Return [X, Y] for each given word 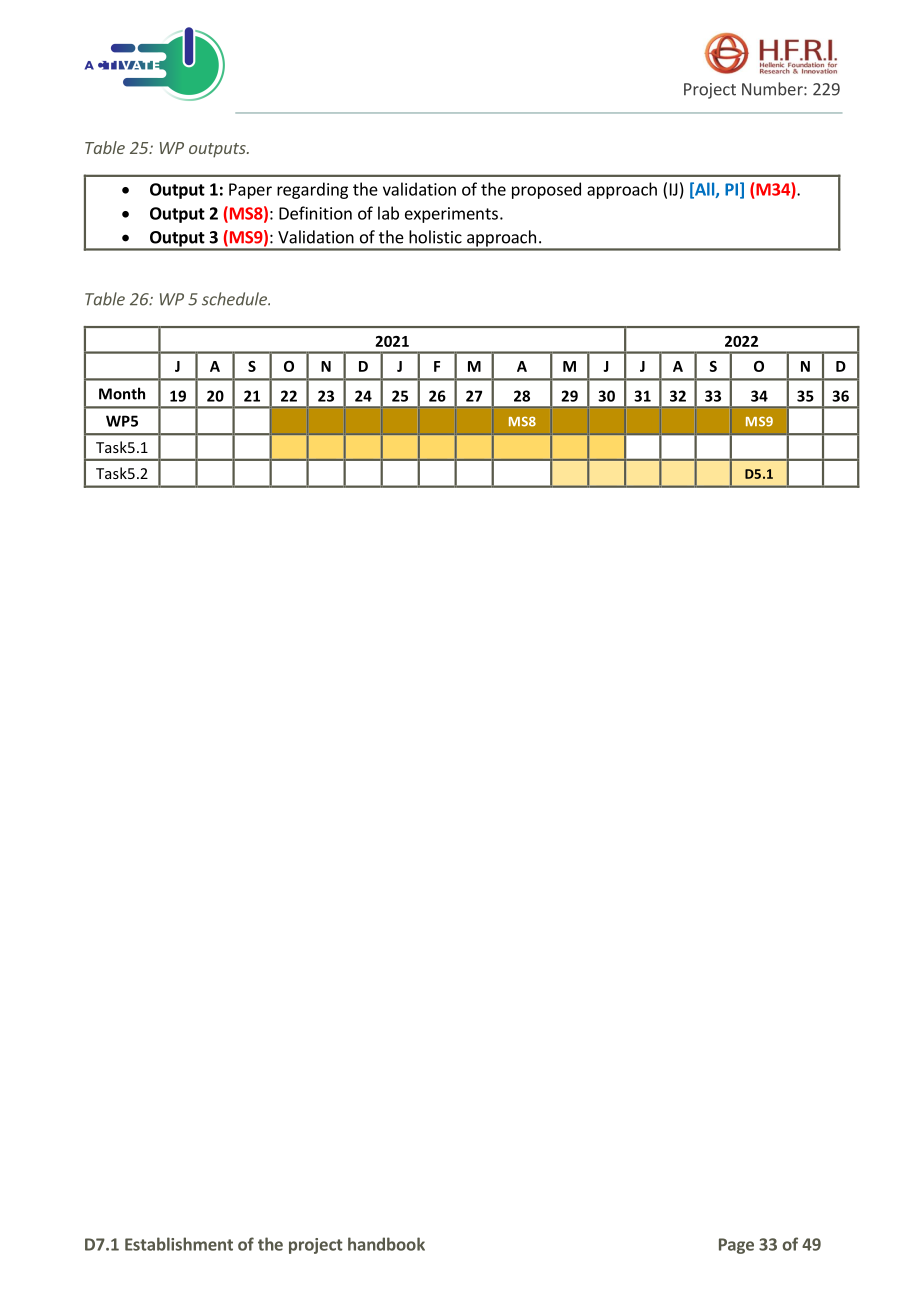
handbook [386, 1244]
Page [736, 1246]
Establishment [179, 1244]
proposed [546, 190]
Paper [250, 191]
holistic [435, 237]
